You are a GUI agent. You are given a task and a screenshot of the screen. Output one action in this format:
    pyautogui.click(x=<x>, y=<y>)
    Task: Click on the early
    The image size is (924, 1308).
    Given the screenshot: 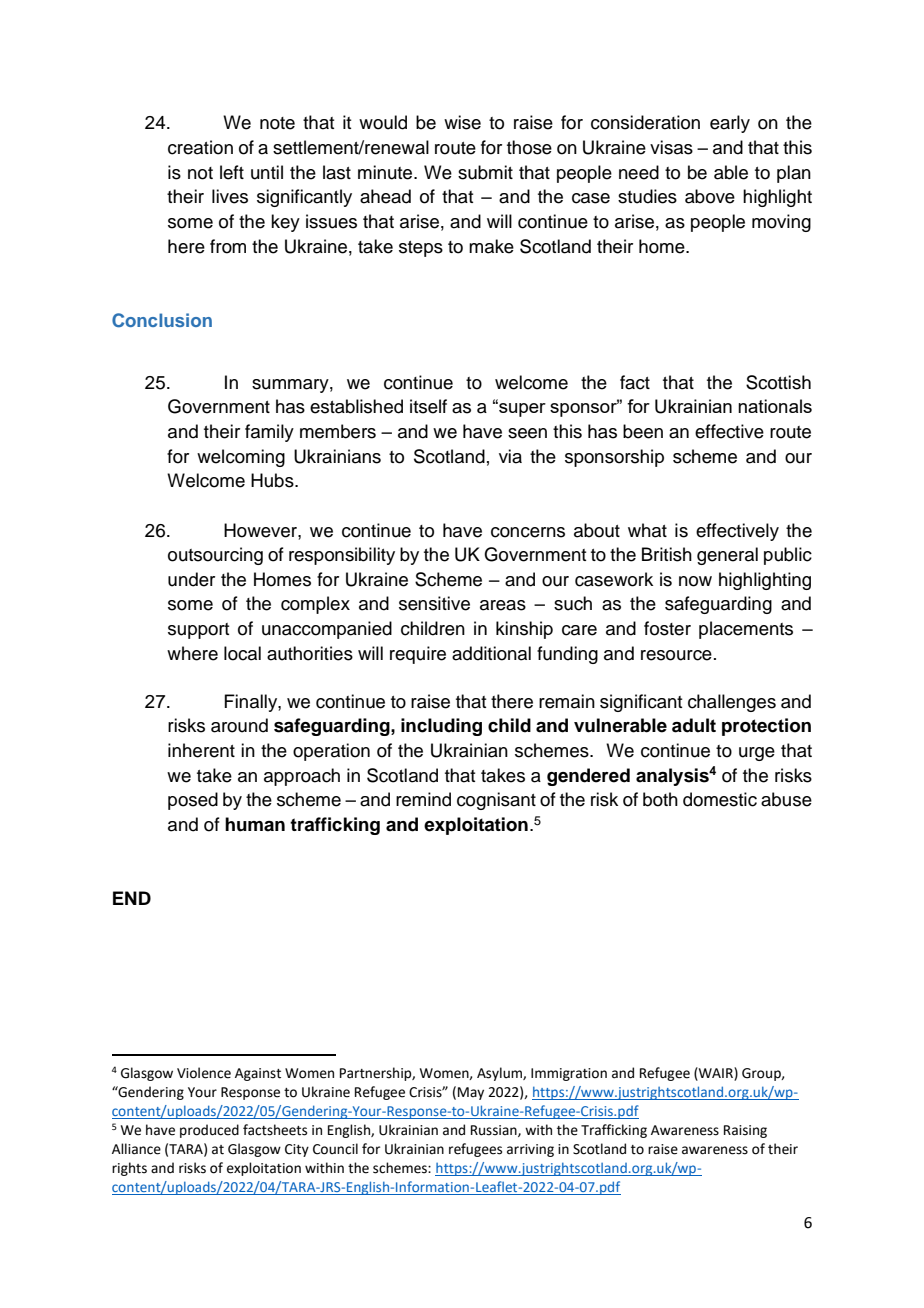 What is the action you would take?
    pyautogui.click(x=730, y=124)
